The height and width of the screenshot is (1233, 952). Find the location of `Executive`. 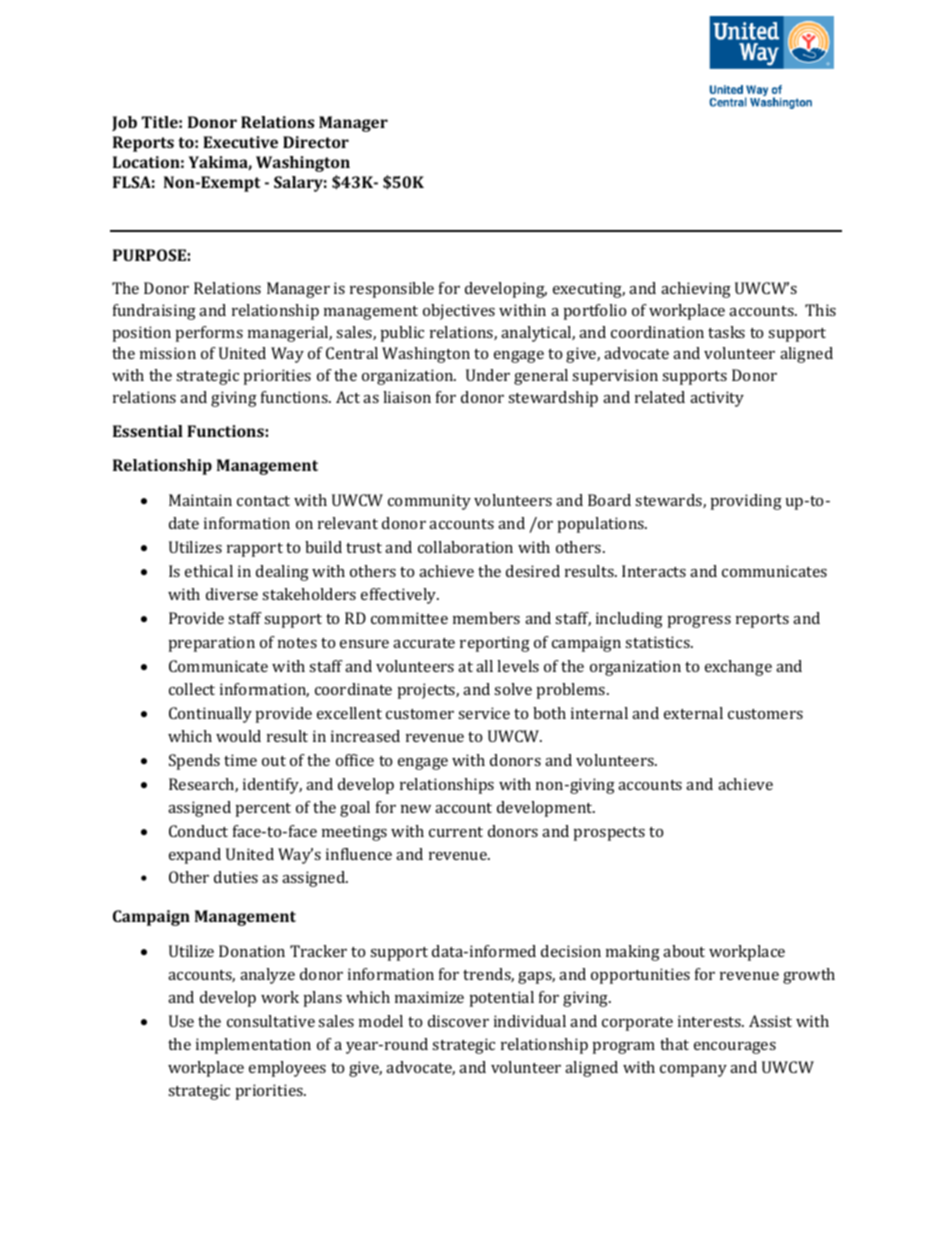

Executive is located at coordinates (240, 142).
